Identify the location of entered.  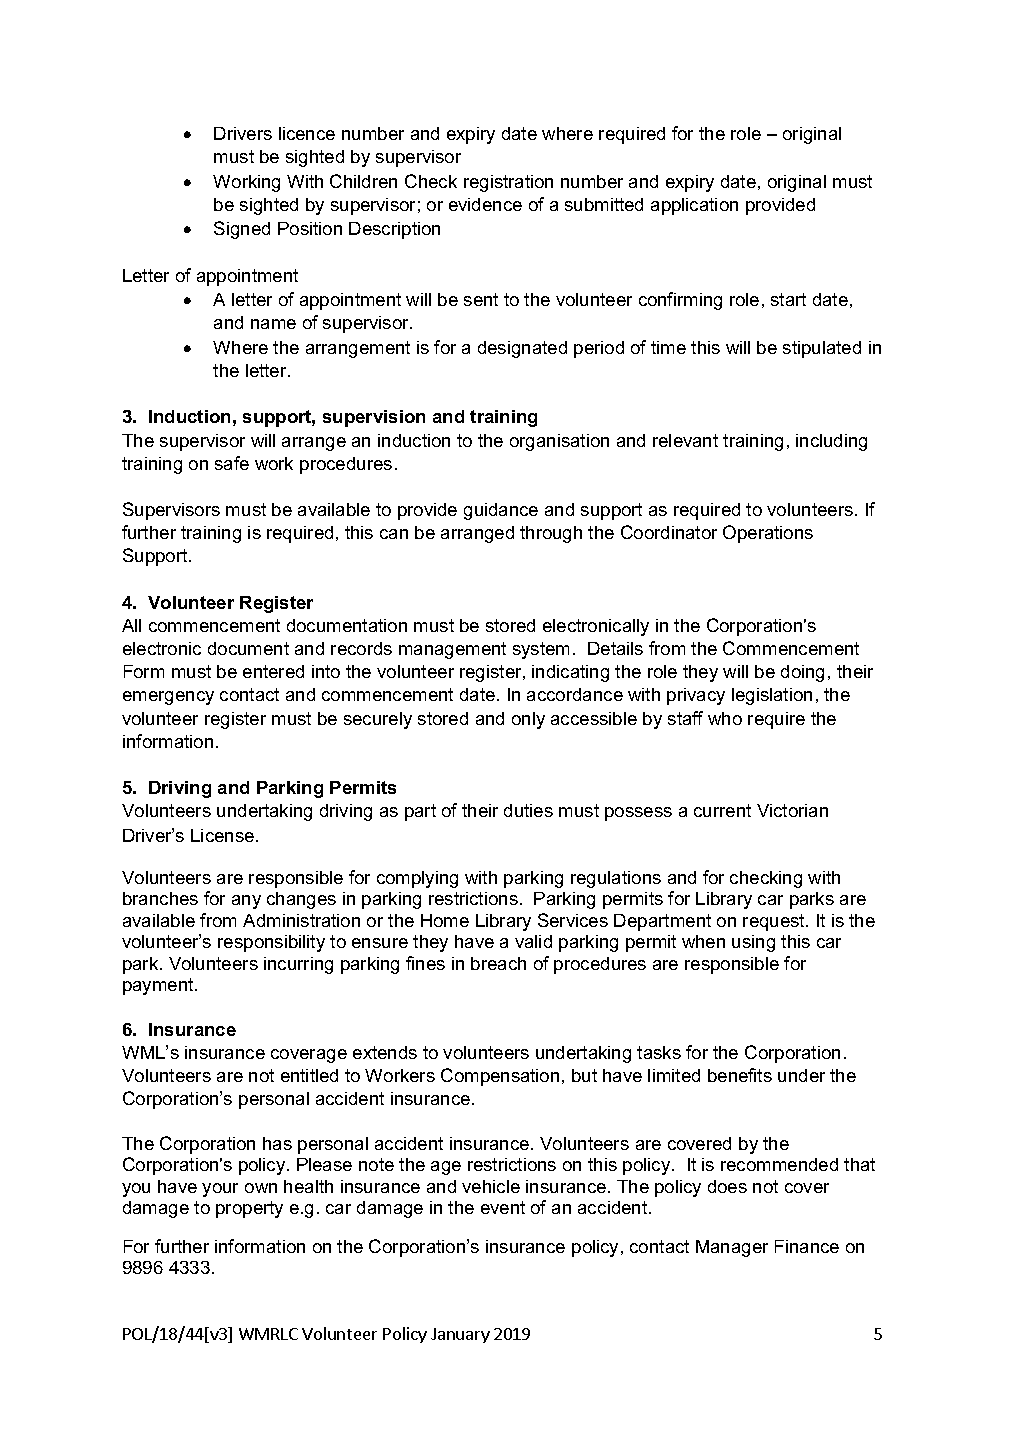
(273, 671).
